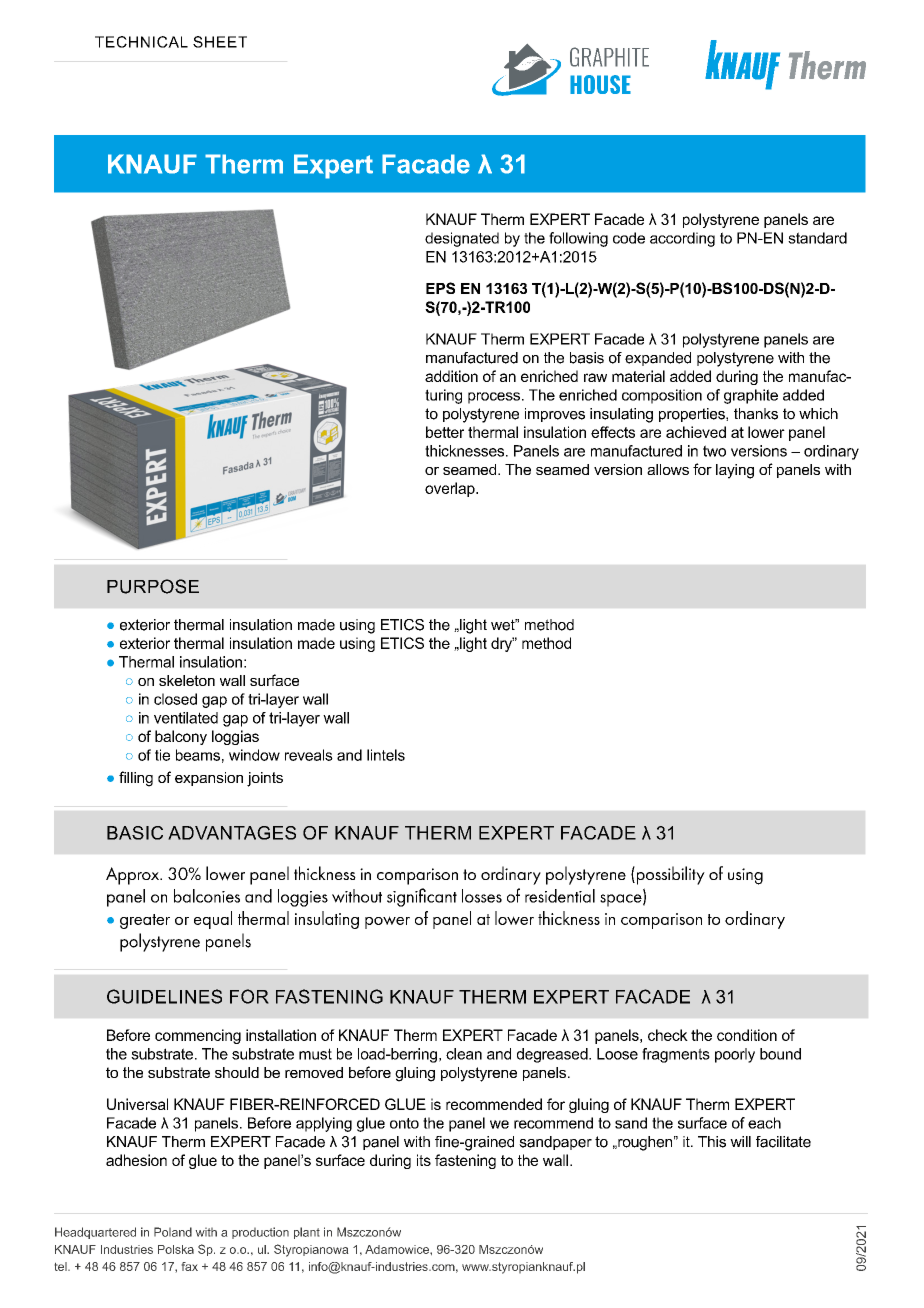 The image size is (924, 1308). What do you see at coordinates (735, 471) in the document?
I see `laying` at bounding box center [735, 471].
